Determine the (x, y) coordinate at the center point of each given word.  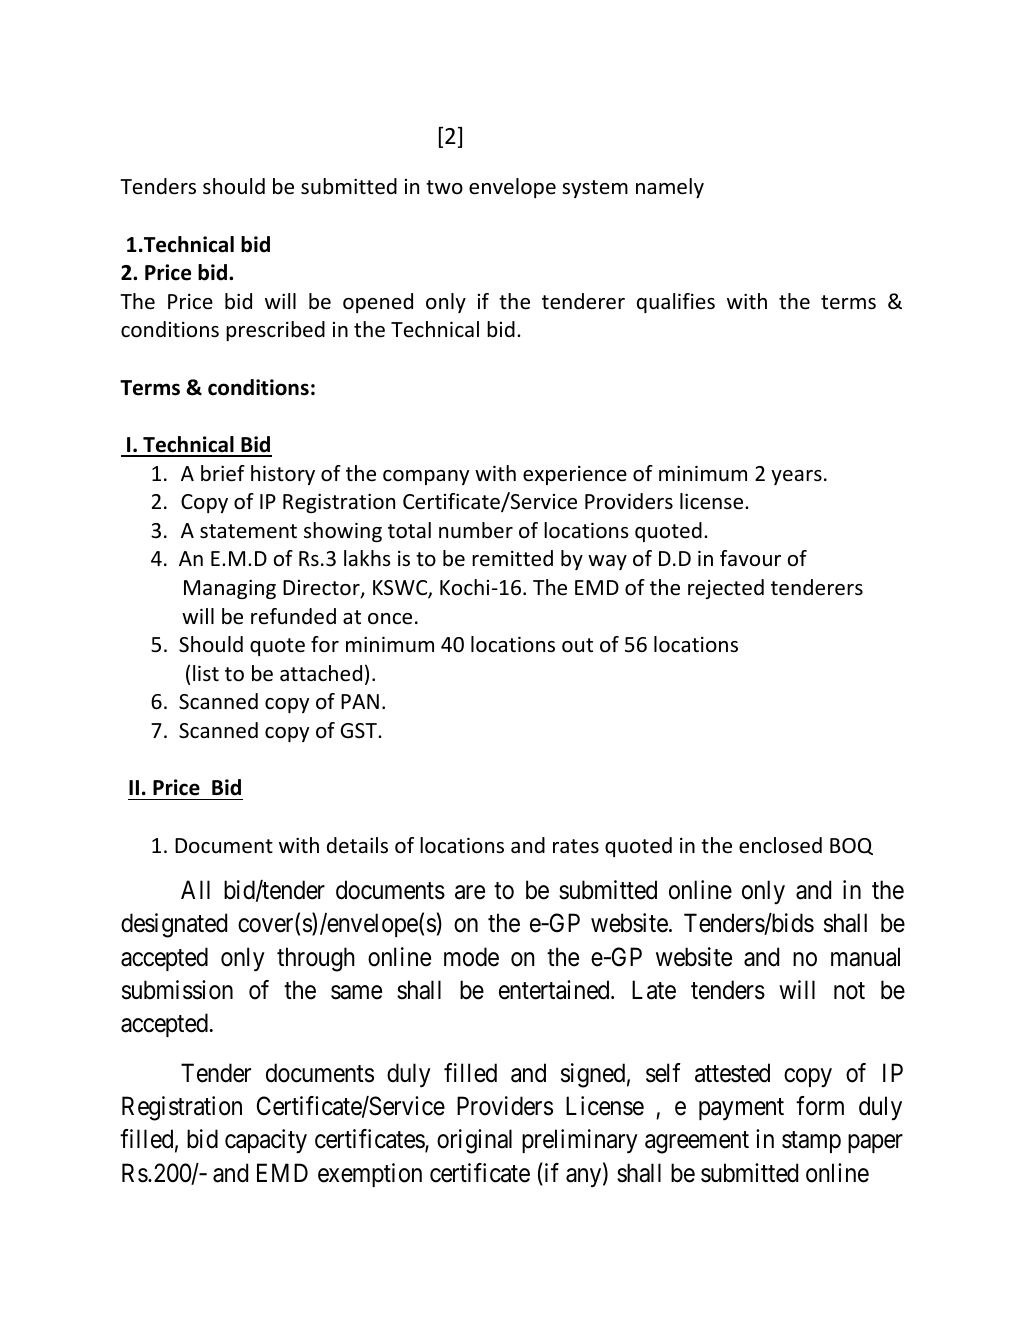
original (474, 1141)
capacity (266, 1141)
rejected (726, 589)
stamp (811, 1142)
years (796, 477)
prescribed (275, 331)
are (470, 893)
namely (670, 188)
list (206, 673)
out (577, 645)
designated (174, 925)
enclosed (780, 845)
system (595, 189)
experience (575, 475)
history (283, 475)
